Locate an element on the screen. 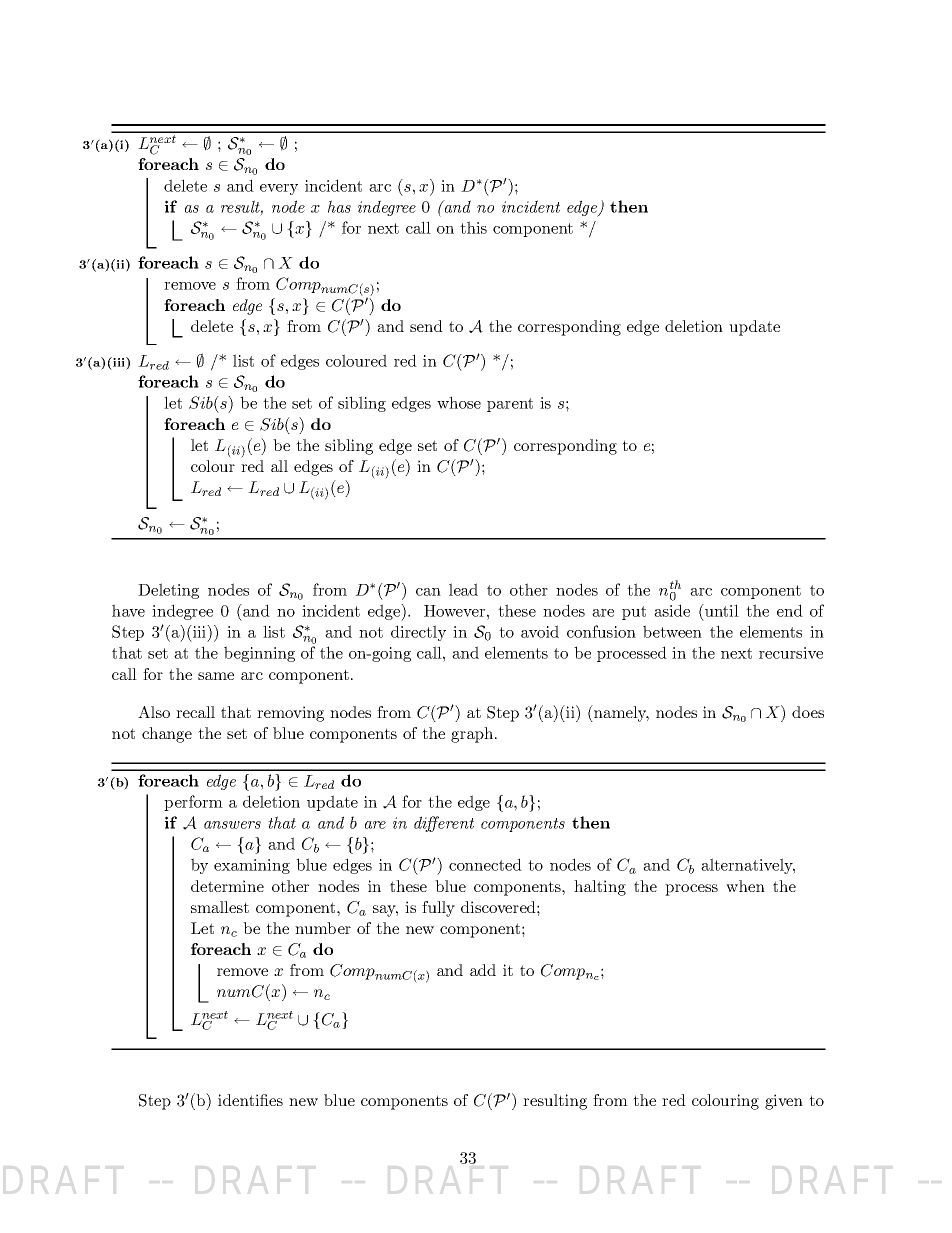 This screenshot has height=1233, width=952. this is located at coordinates (473, 227).
